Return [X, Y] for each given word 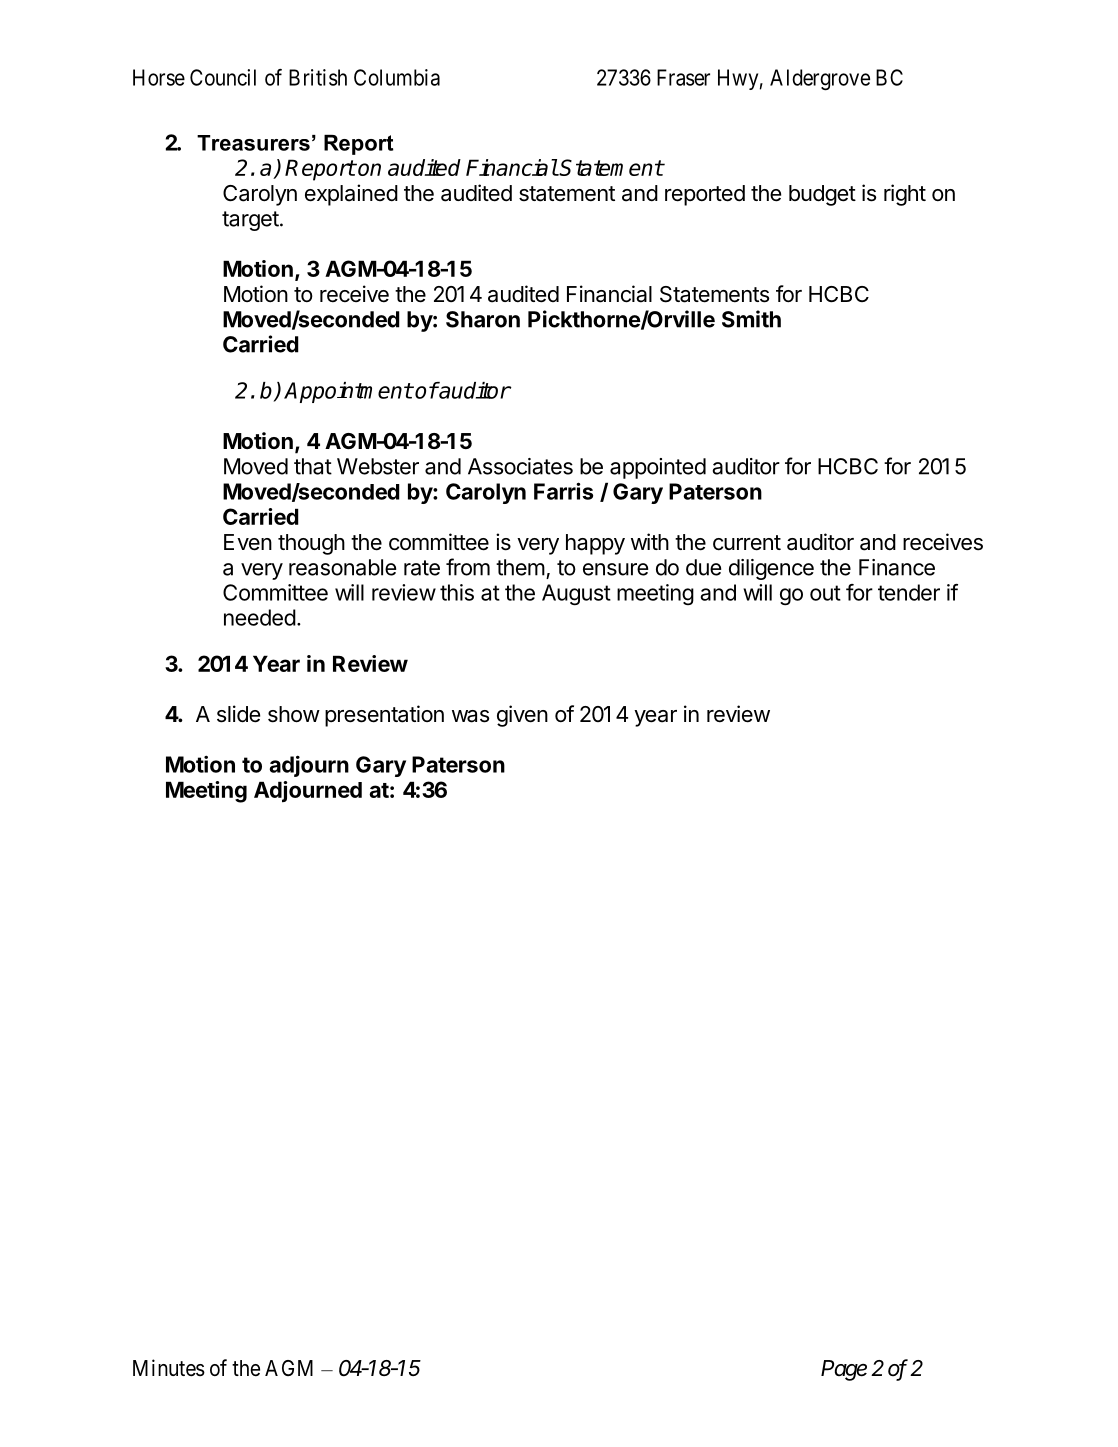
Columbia [397, 77]
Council [223, 77]
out [825, 593]
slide [238, 714]
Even [248, 542]
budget [822, 195]
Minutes [169, 1368]
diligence [771, 569]
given [522, 716]
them [520, 567]
